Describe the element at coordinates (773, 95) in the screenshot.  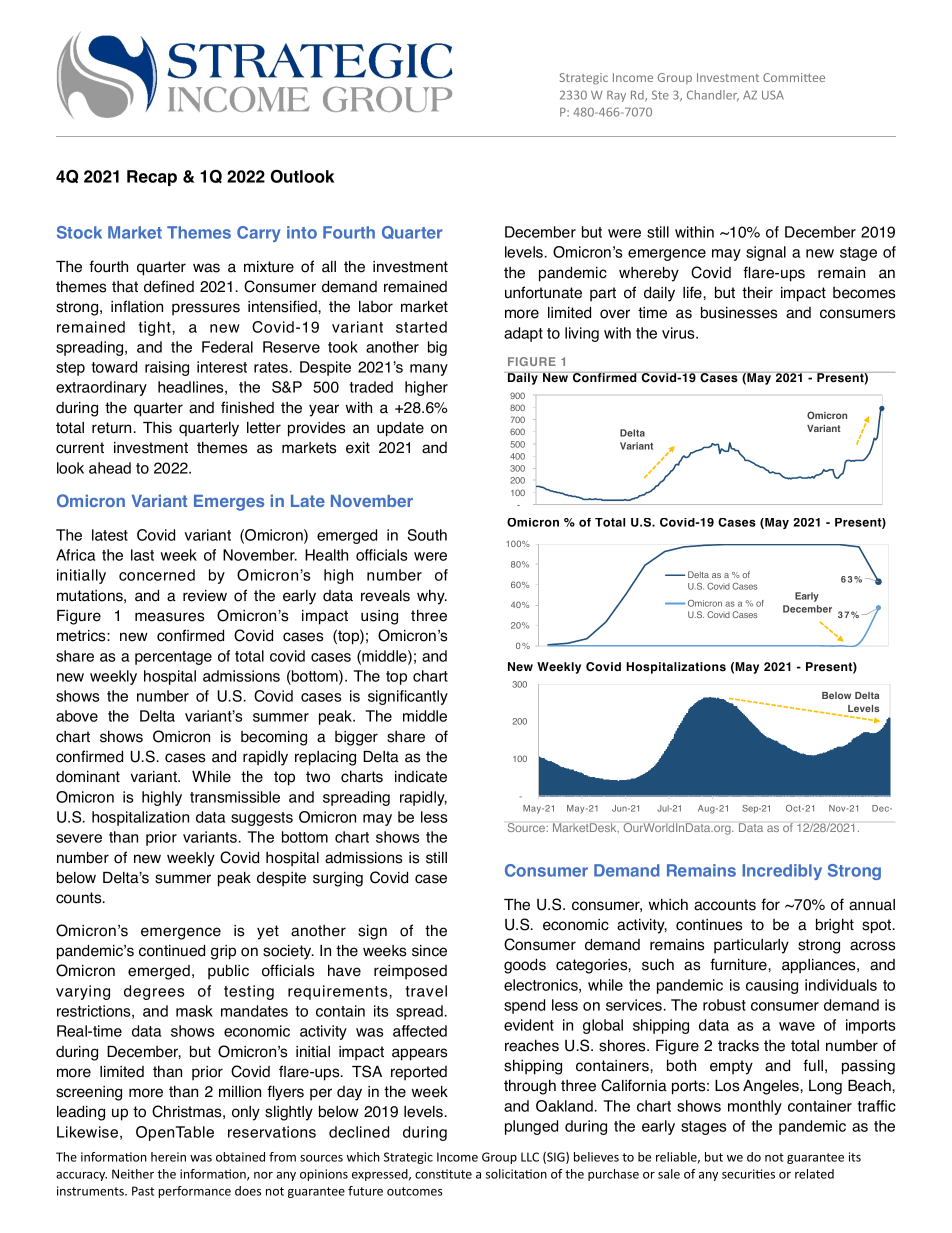
I see `USA` at that location.
